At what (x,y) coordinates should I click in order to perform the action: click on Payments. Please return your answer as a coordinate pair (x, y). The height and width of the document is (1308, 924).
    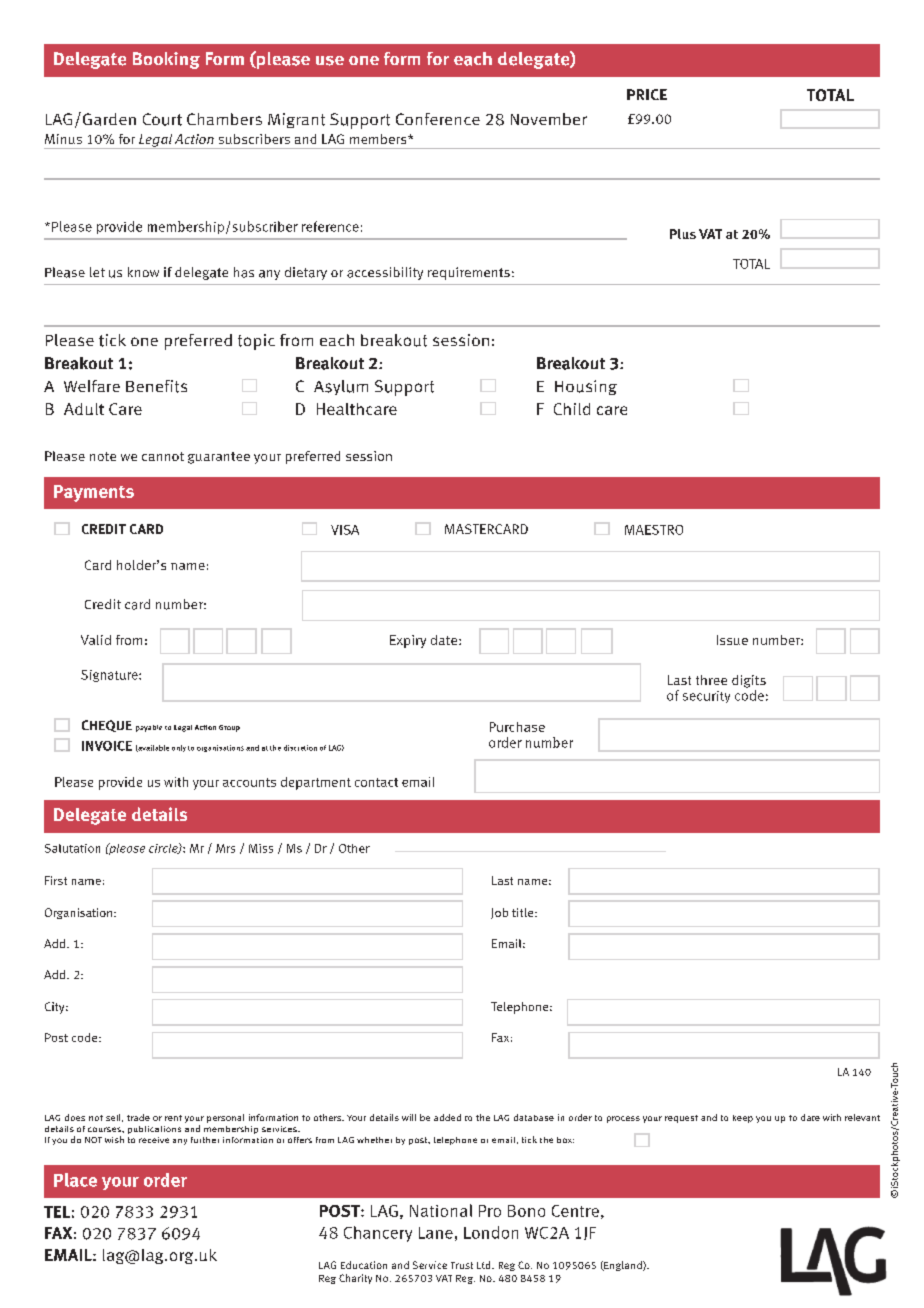
    Looking at the image, I should click on (94, 493).
